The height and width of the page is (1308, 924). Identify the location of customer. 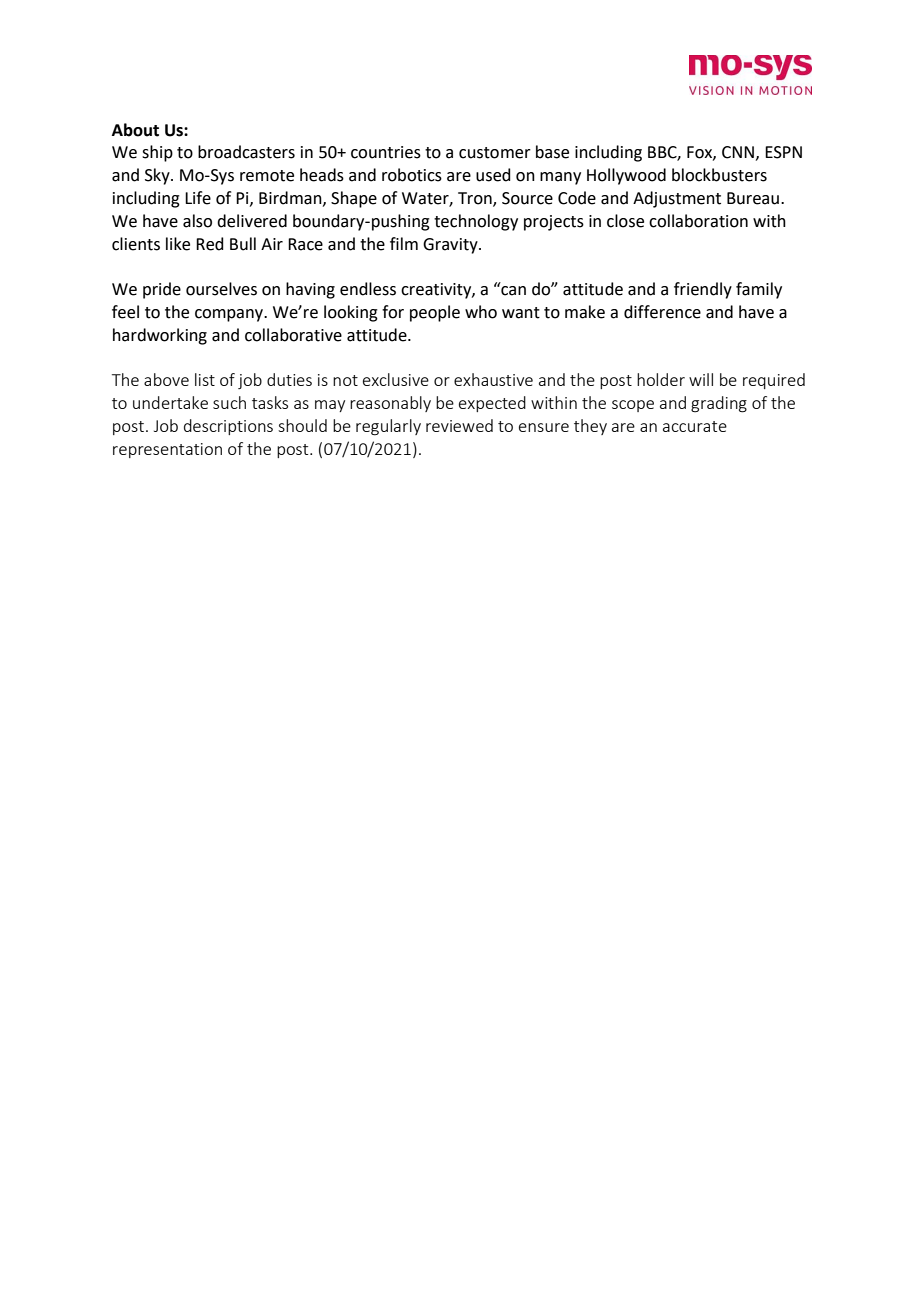
(495, 153).
